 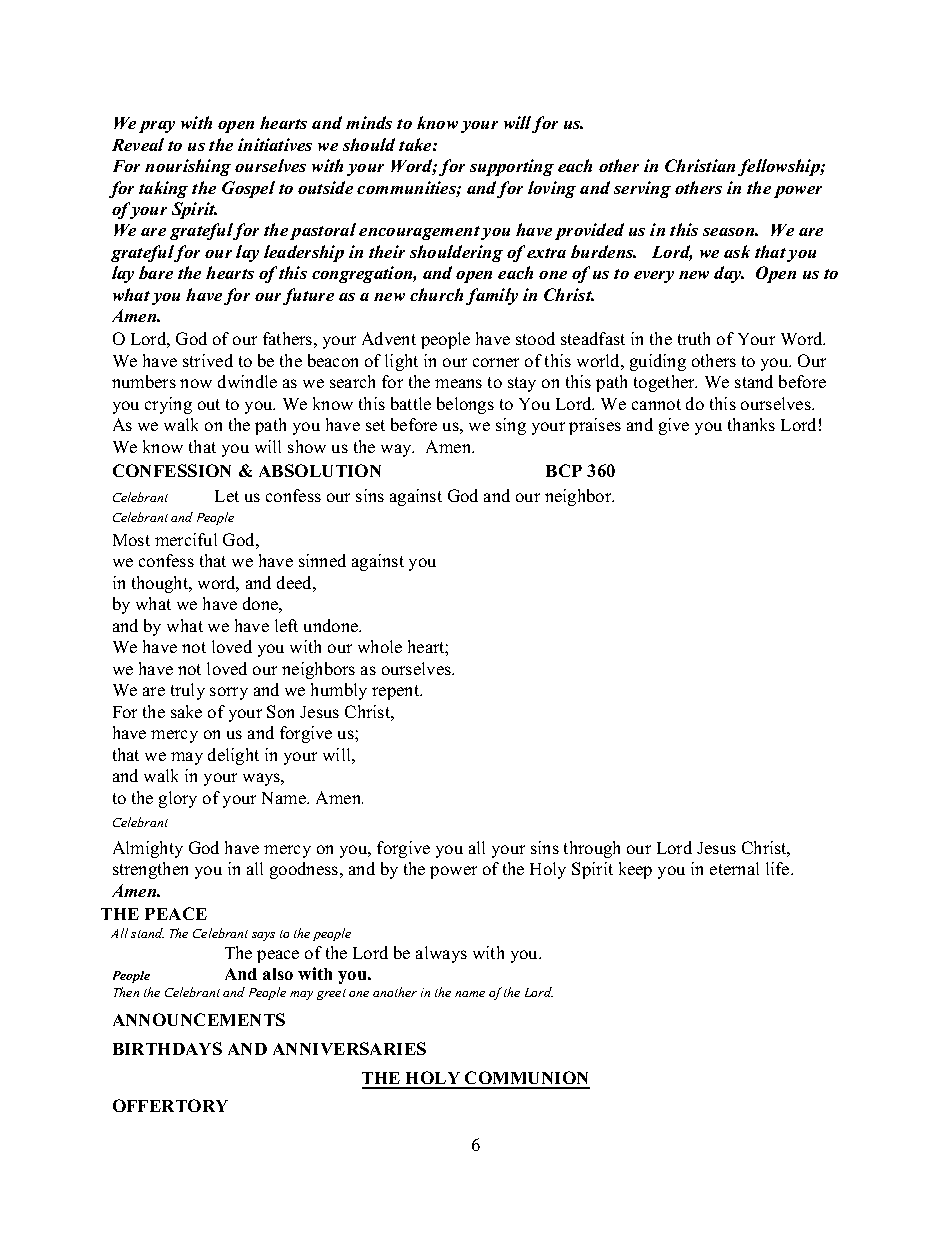 I want to click on COMMUNION, so click(x=526, y=1079).
